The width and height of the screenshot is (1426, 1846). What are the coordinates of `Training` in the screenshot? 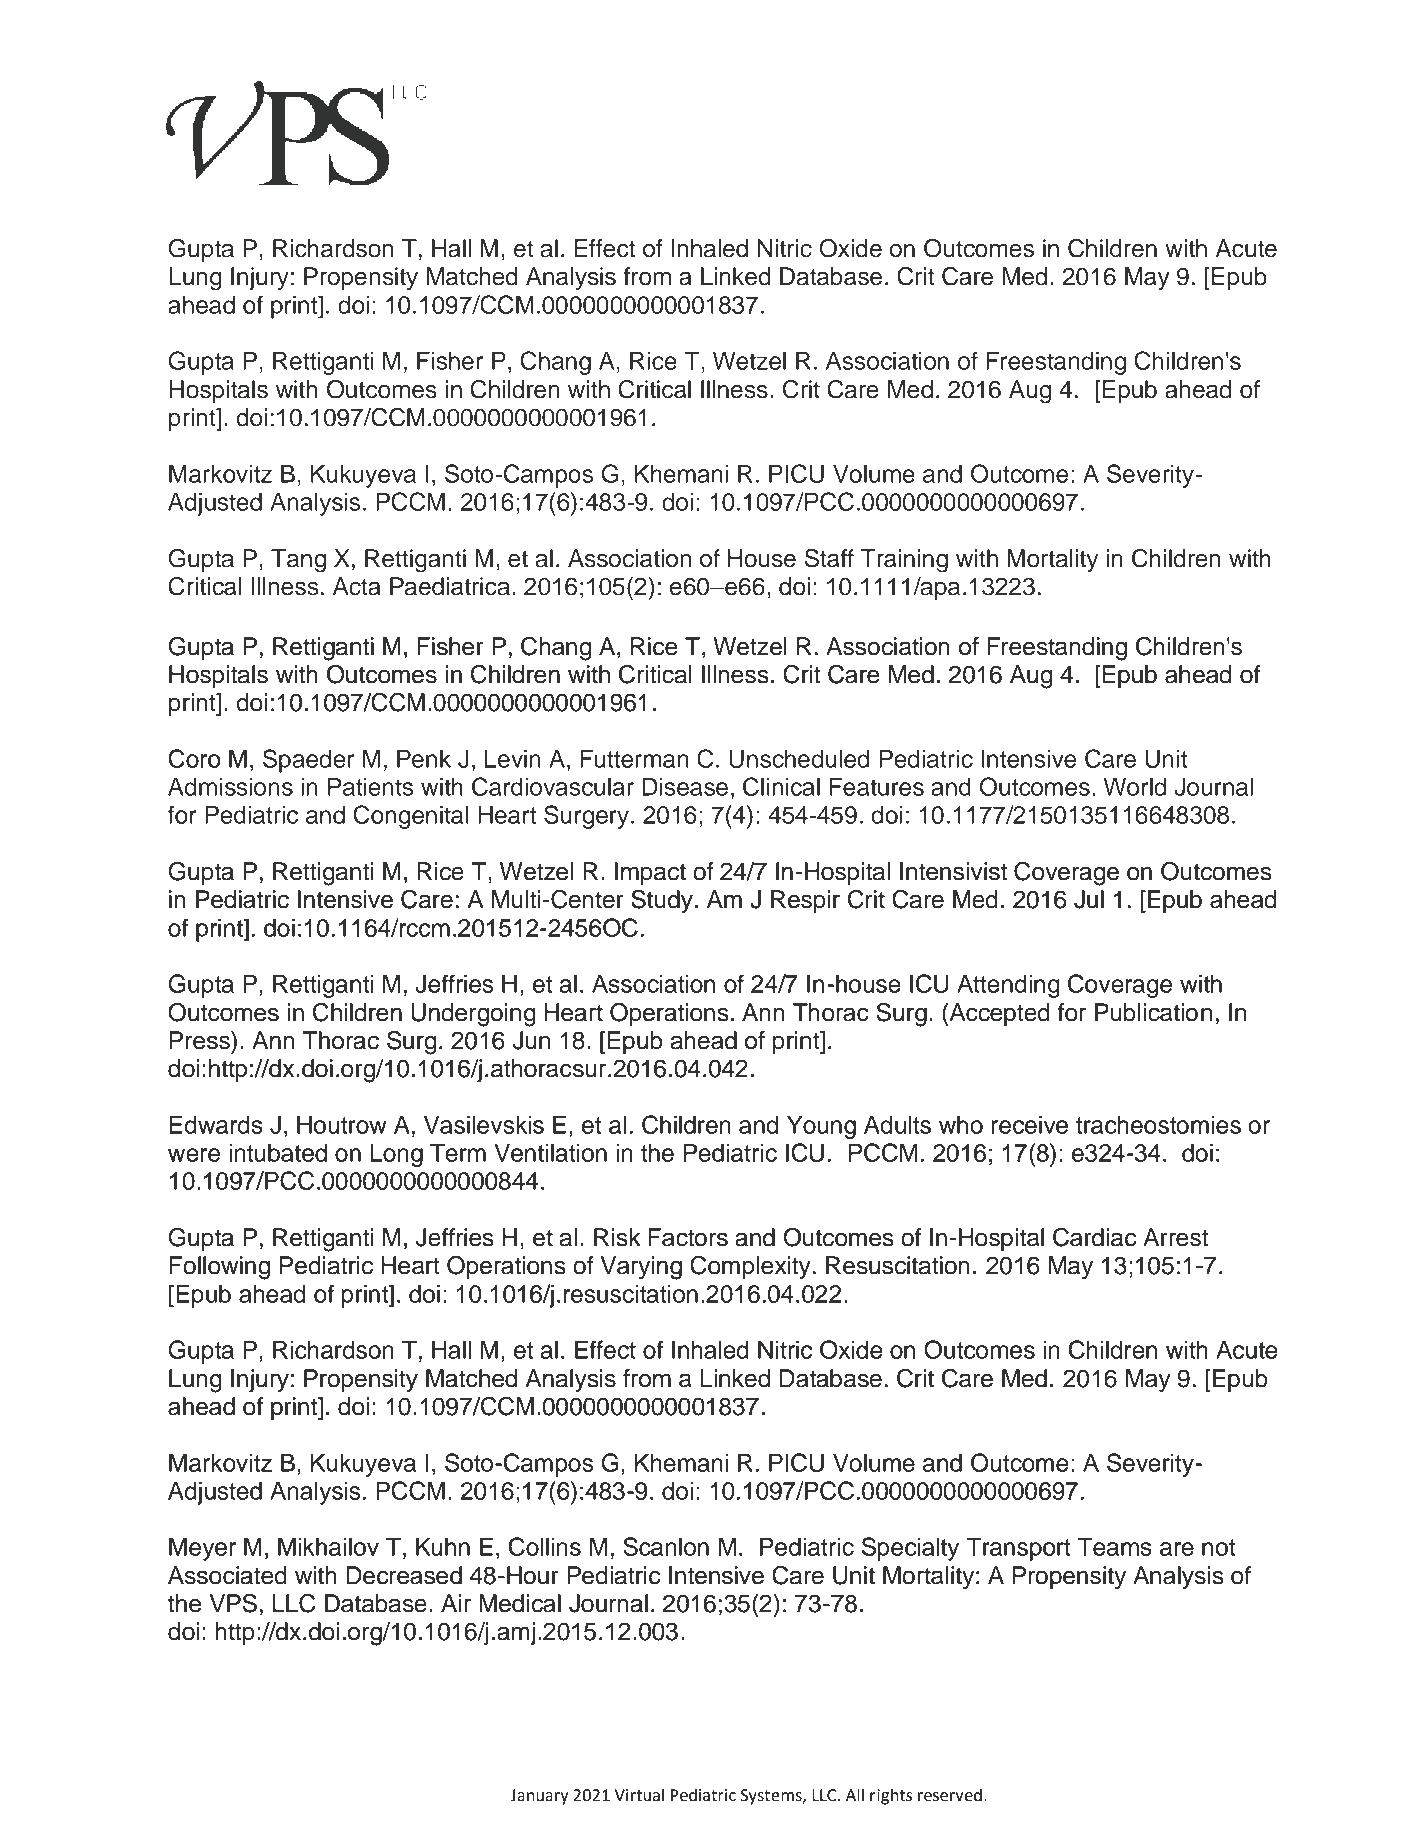 It's located at (904, 561).
